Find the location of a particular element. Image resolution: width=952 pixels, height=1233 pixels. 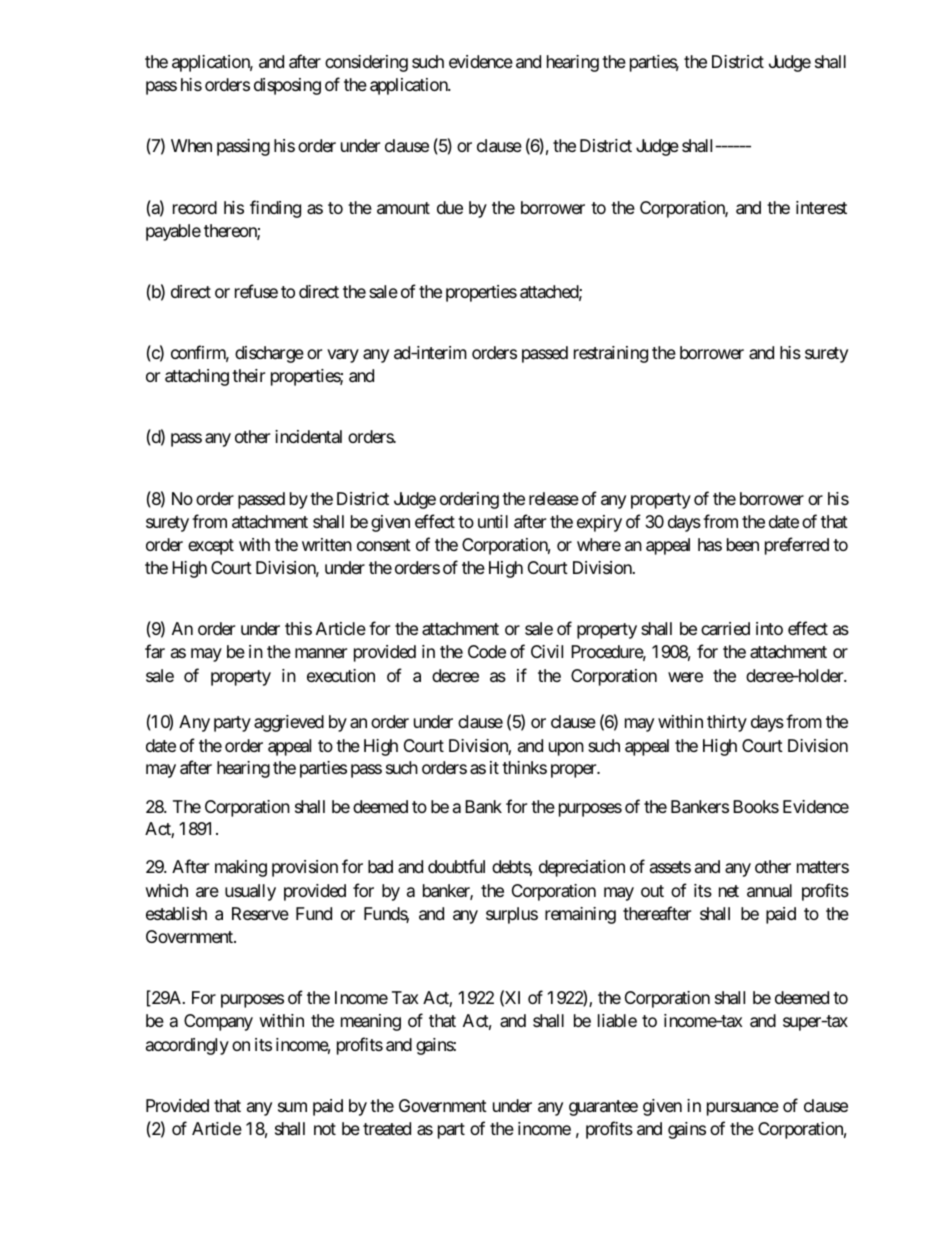

aggrieved is located at coordinates (289, 723).
